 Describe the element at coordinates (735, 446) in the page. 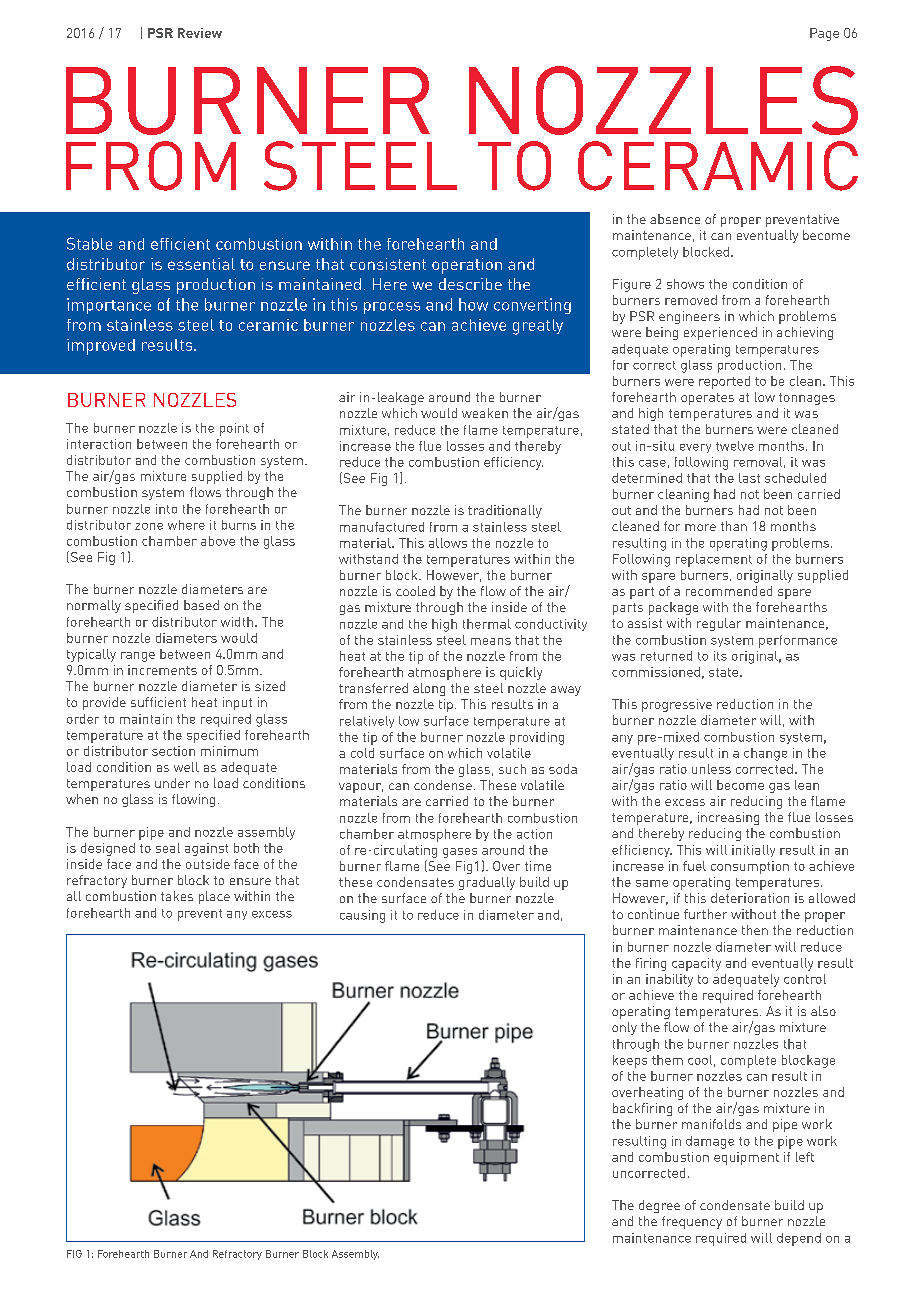

I see `twelve` at that location.
